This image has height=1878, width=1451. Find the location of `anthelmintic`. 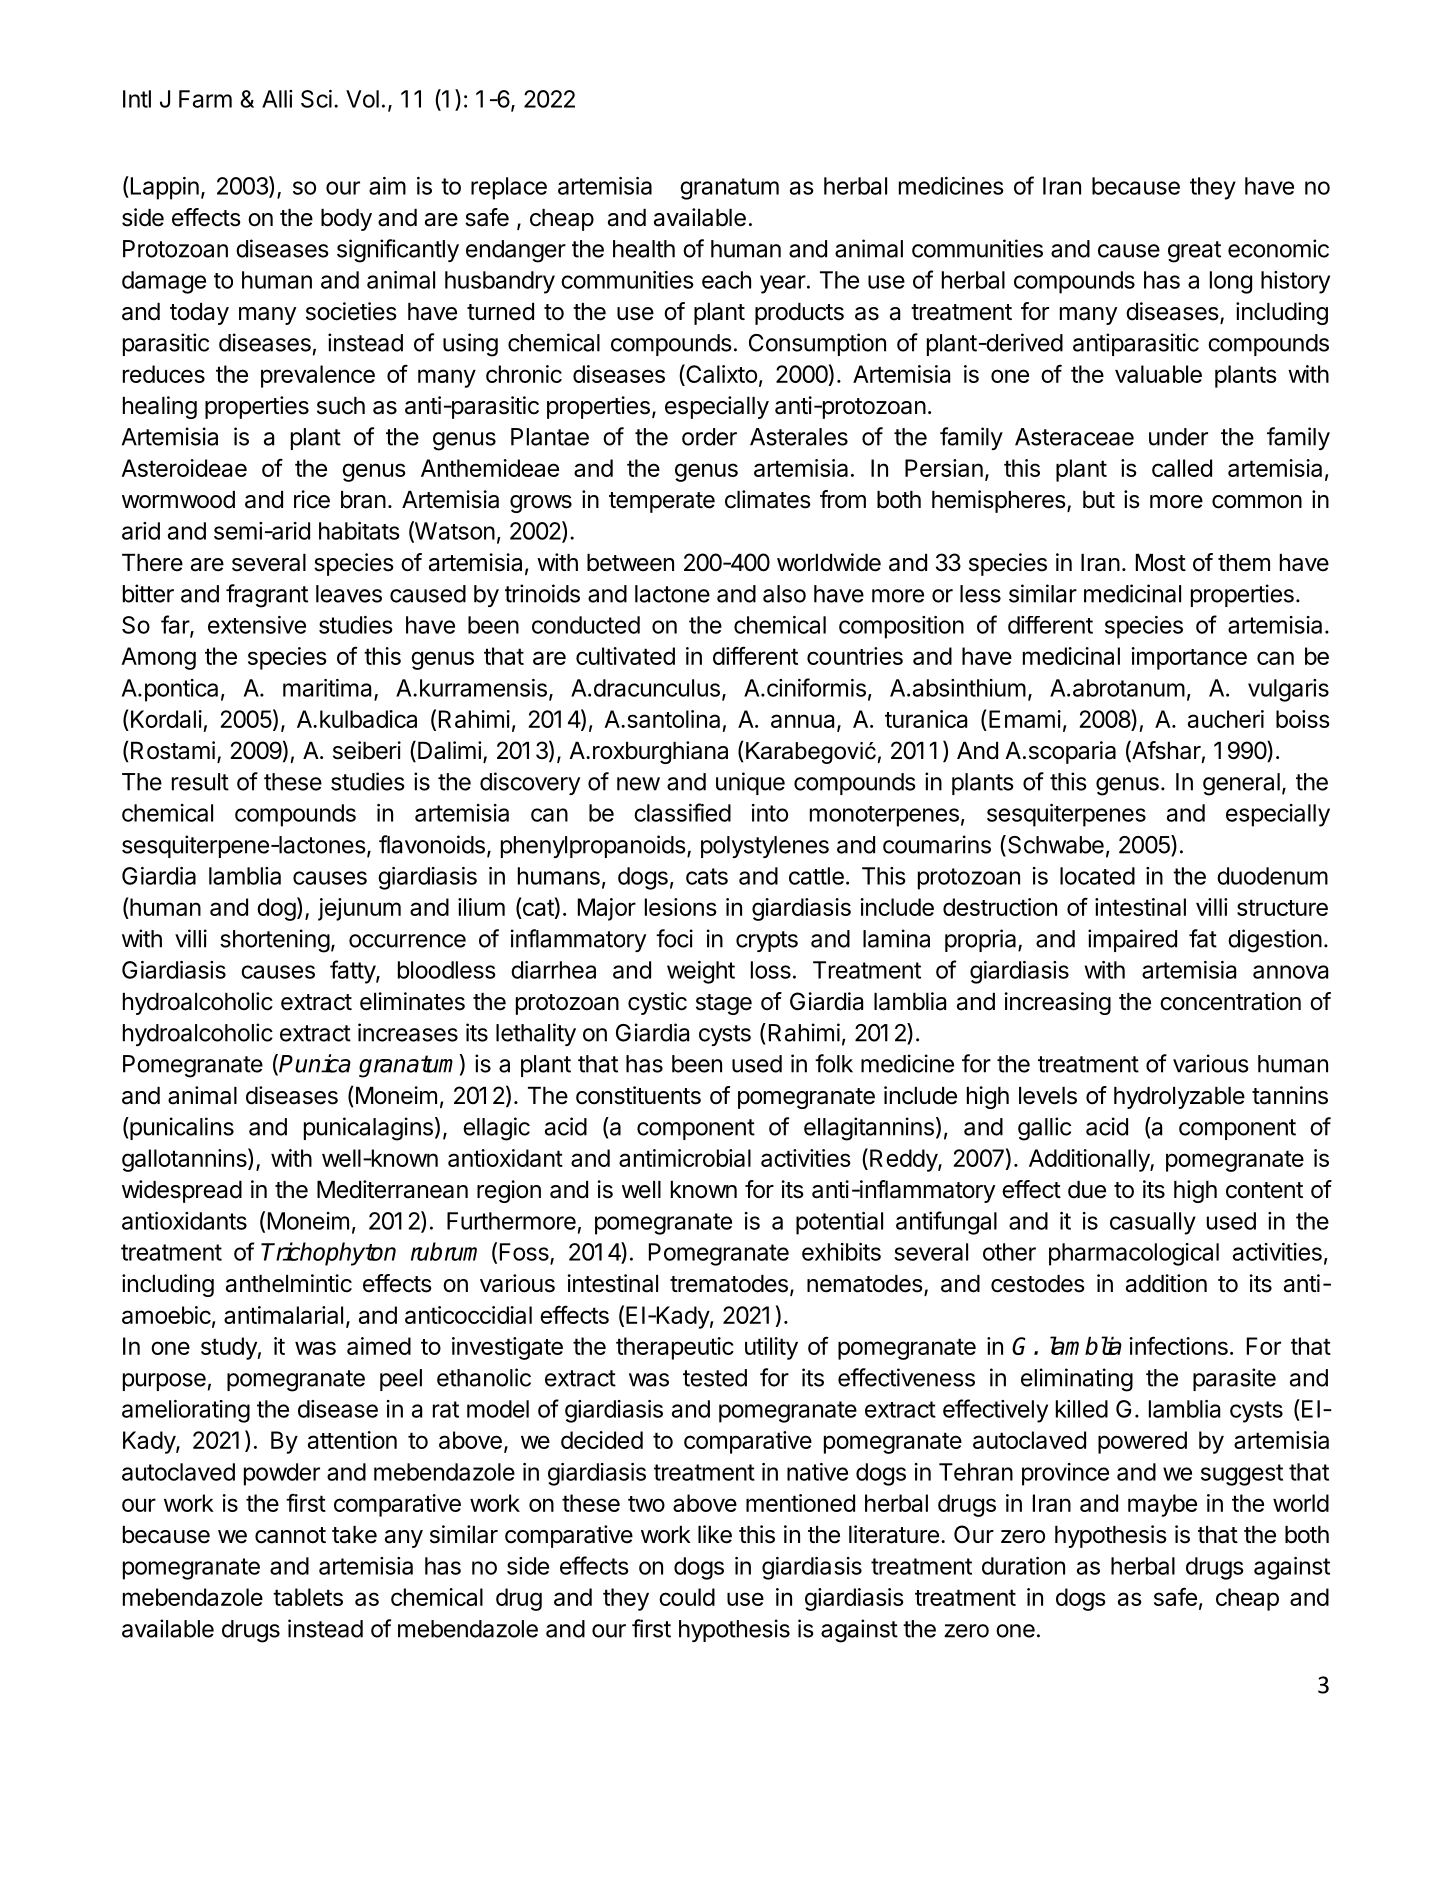

anthelmintic is located at coordinates (289, 1283).
